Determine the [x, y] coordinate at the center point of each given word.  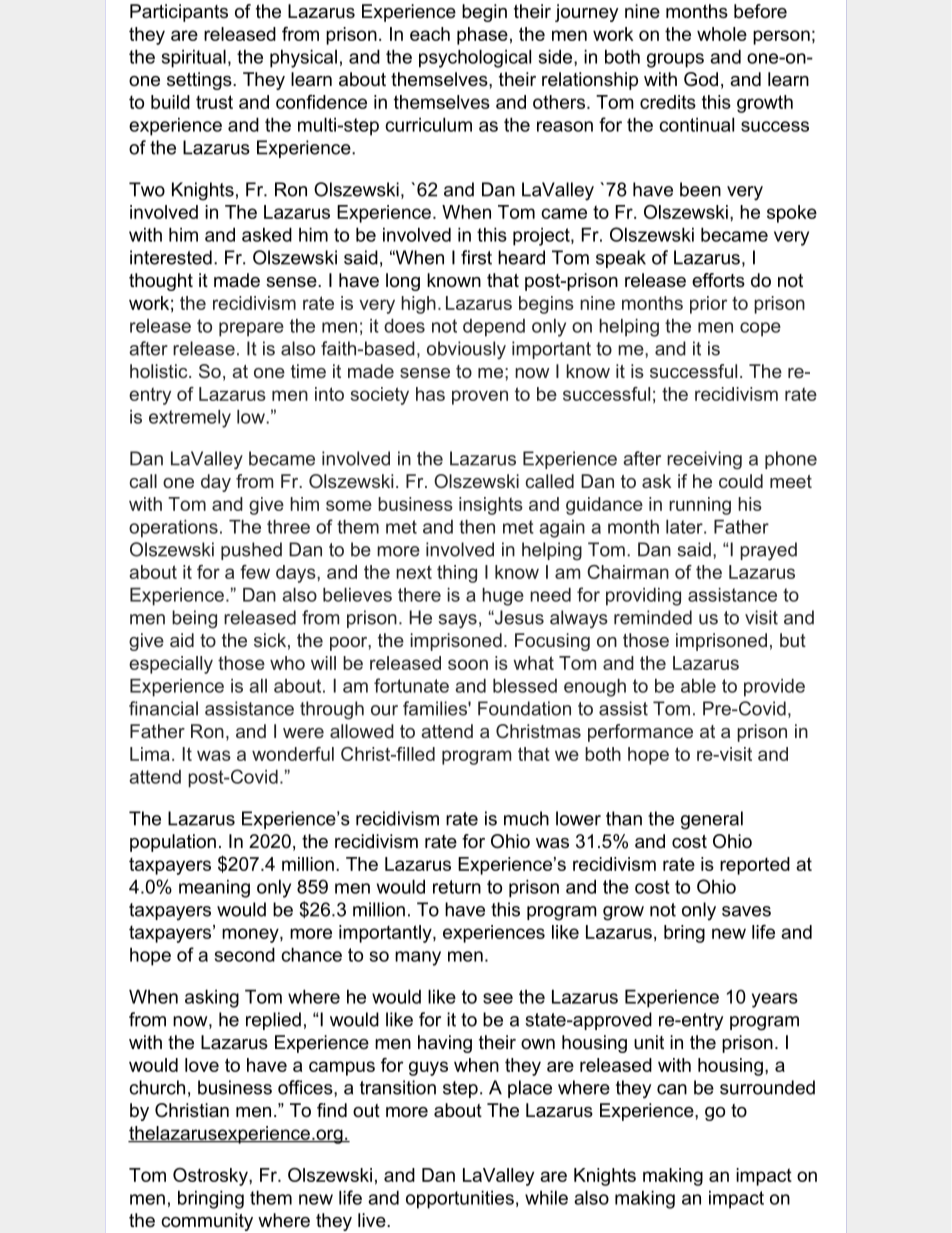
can [672, 1089]
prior [708, 305]
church [157, 1087]
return [457, 887]
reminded [653, 617]
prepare [251, 329]
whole [722, 34]
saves [746, 911]
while [546, 1197]
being [194, 619]
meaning [214, 888]
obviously [466, 350]
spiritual [194, 58]
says [457, 621]
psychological [475, 58]
